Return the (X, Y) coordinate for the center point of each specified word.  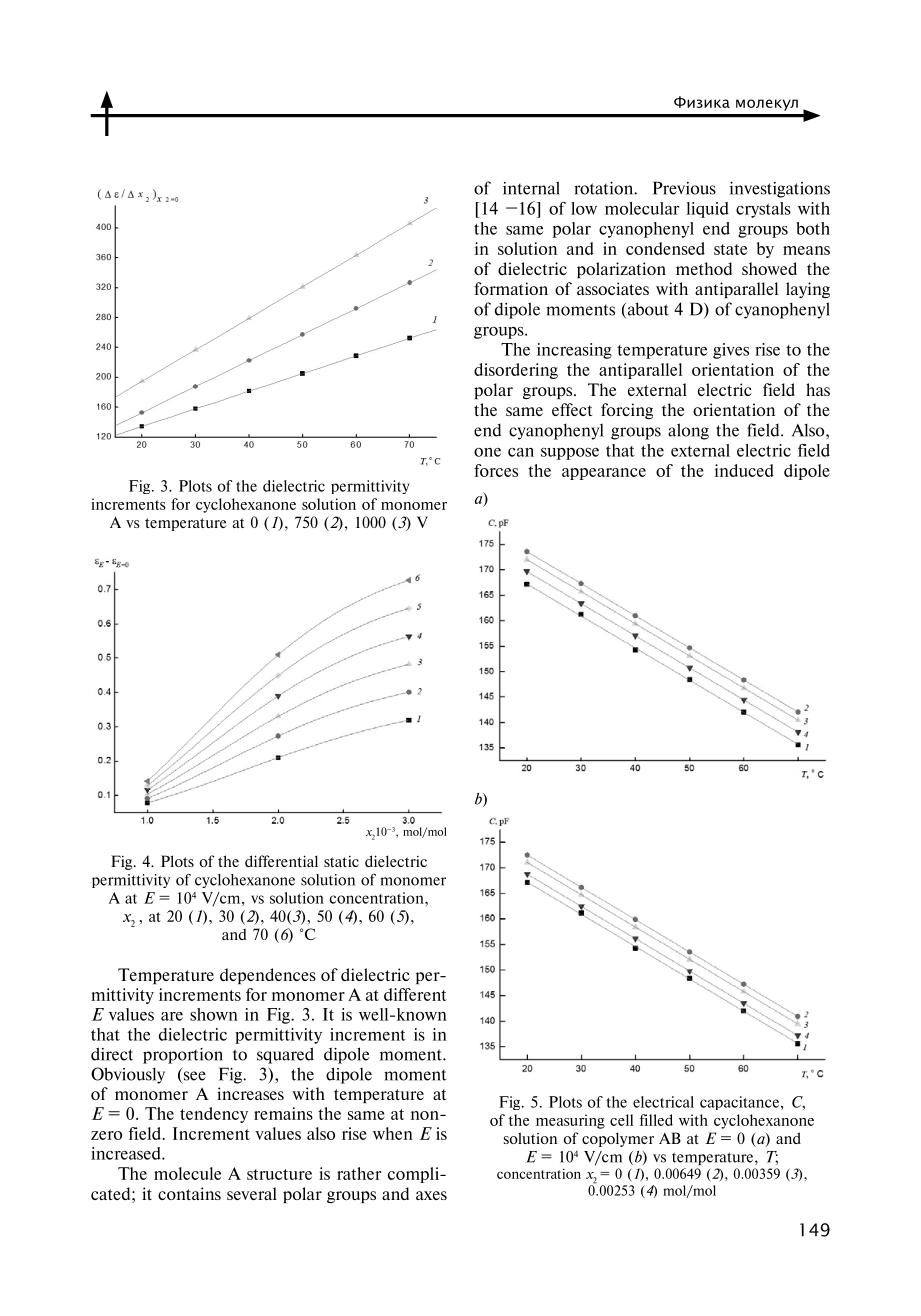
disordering (516, 371)
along (688, 431)
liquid (707, 210)
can (521, 452)
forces (496, 470)
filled (656, 1120)
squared (285, 1055)
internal (531, 188)
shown (214, 1014)
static (341, 861)
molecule (187, 1173)
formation (511, 288)
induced (744, 470)
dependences (268, 976)
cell (621, 1120)
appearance (604, 474)
